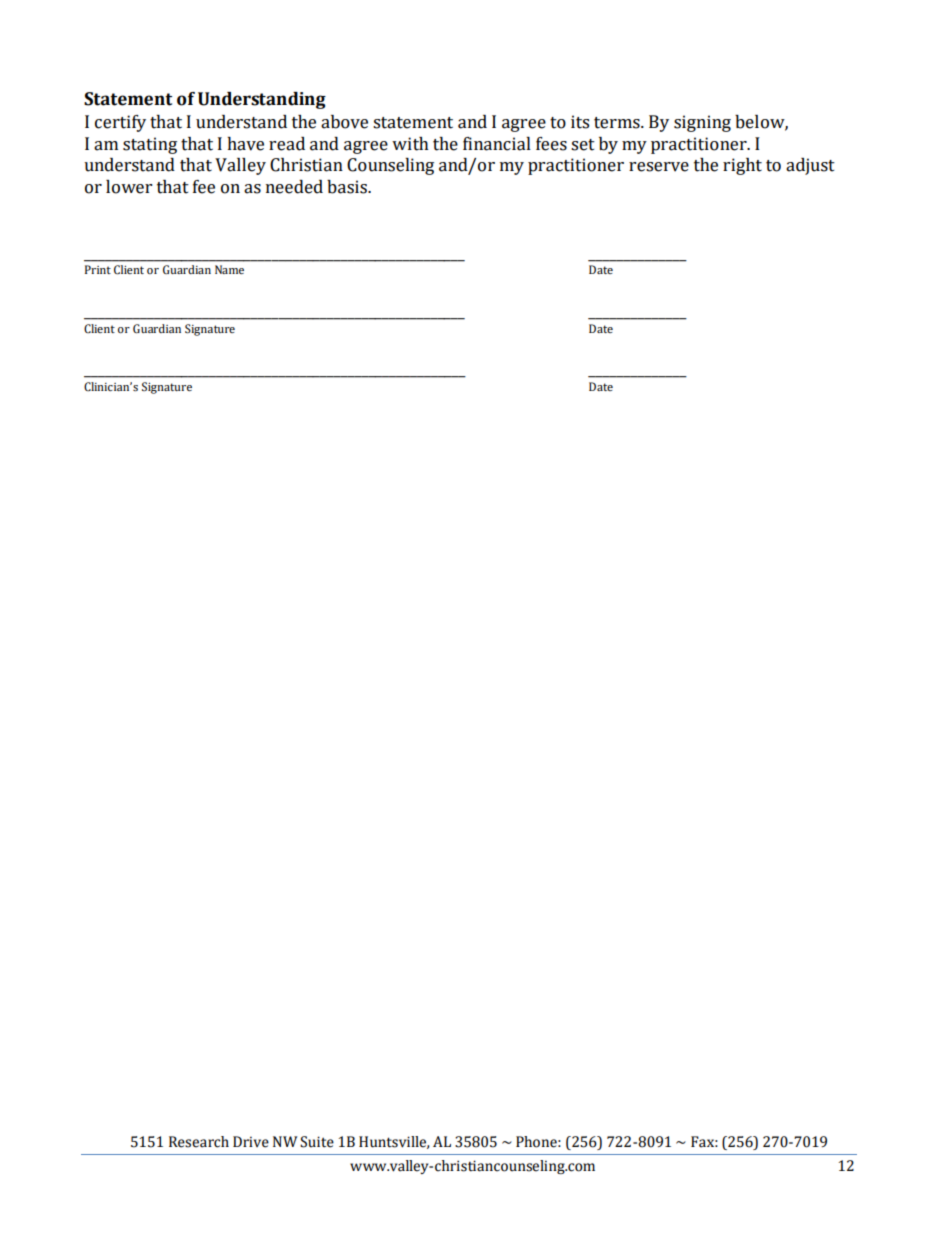 This page has height=1233, width=952. I want to click on Name, so click(229, 269).
